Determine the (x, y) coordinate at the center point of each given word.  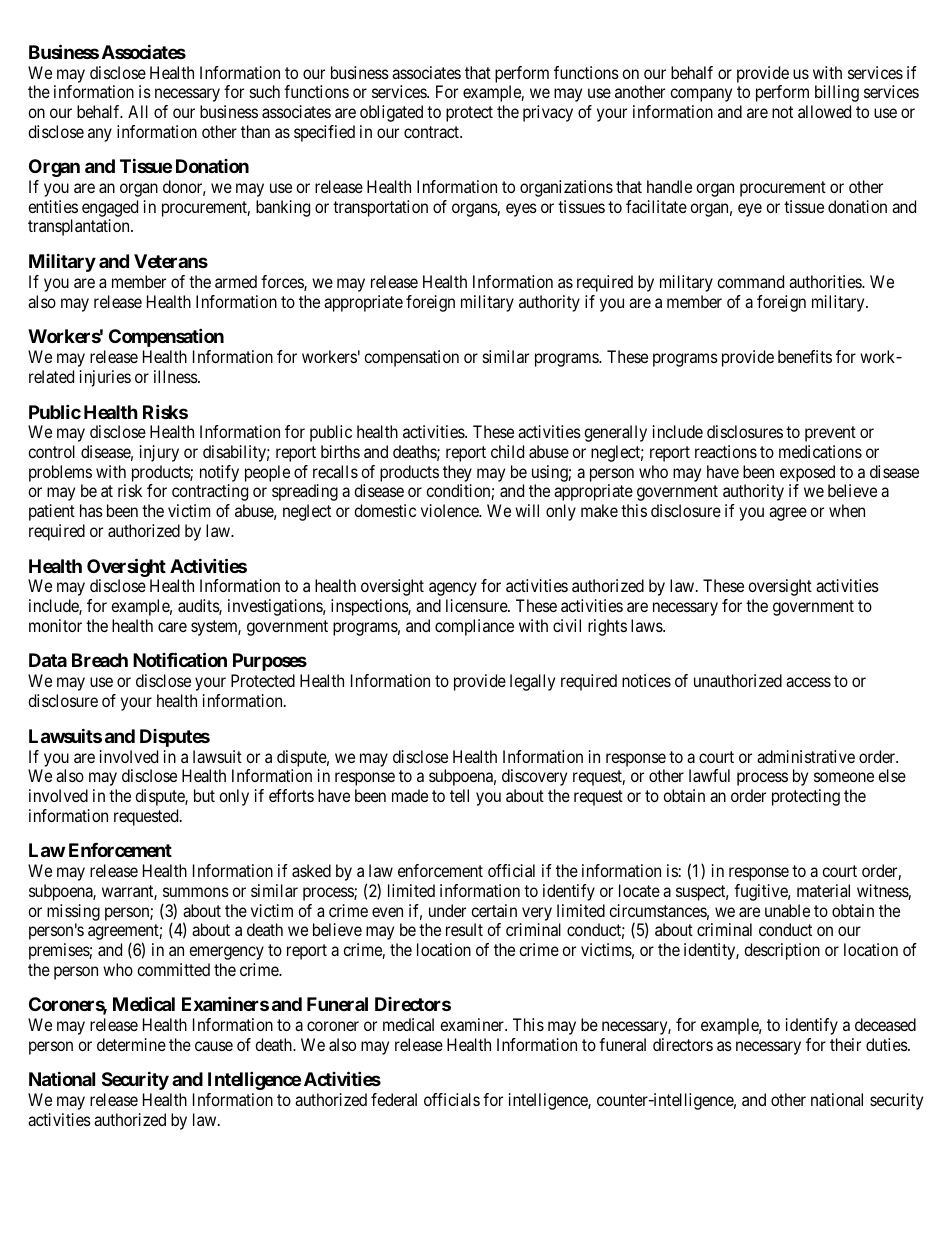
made (410, 795)
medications (820, 451)
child (507, 451)
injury (159, 453)
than (255, 131)
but (204, 795)
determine (131, 1044)
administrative (806, 756)
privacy (548, 113)
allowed (824, 111)
